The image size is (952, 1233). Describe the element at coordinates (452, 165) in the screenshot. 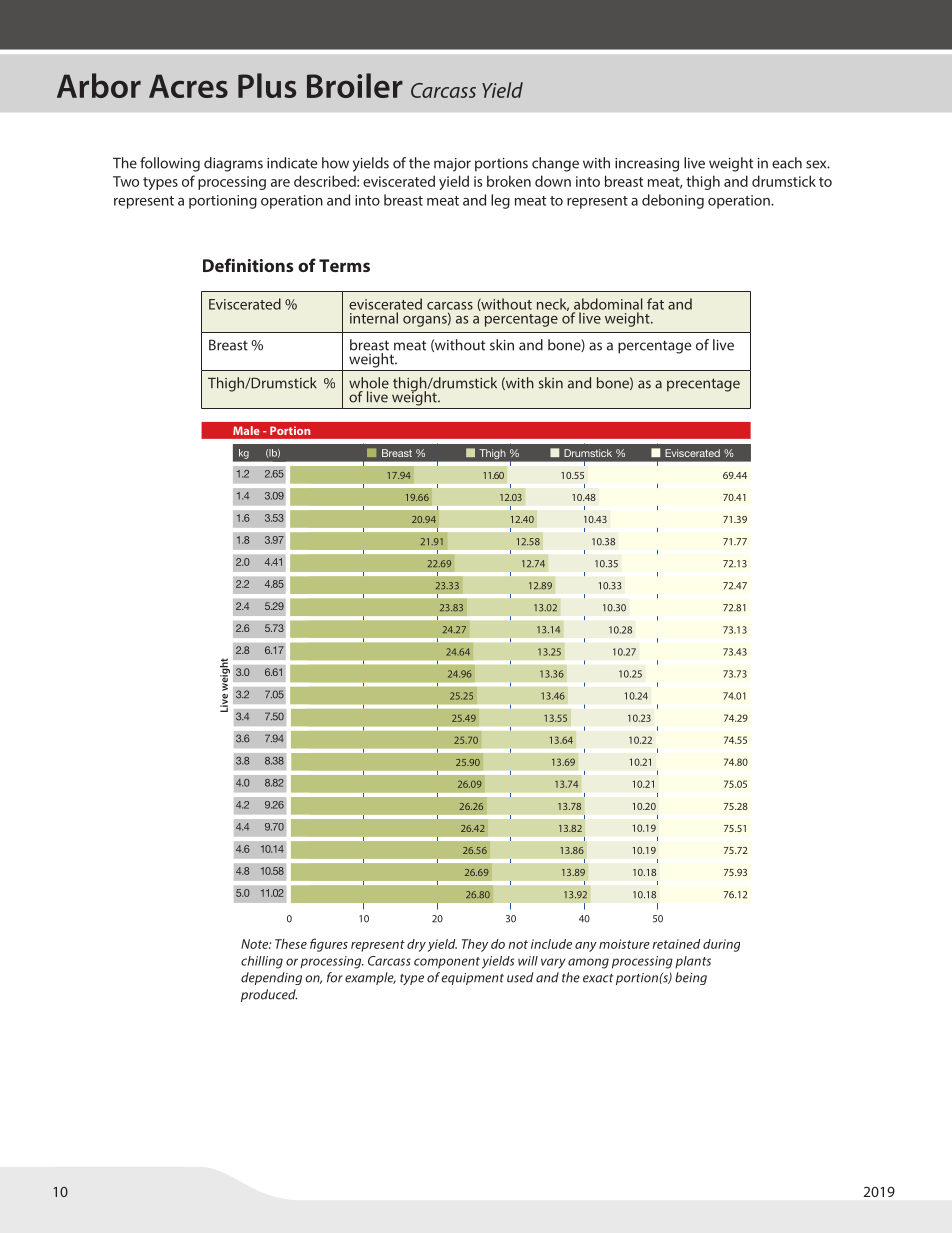

I see `major` at that location.
